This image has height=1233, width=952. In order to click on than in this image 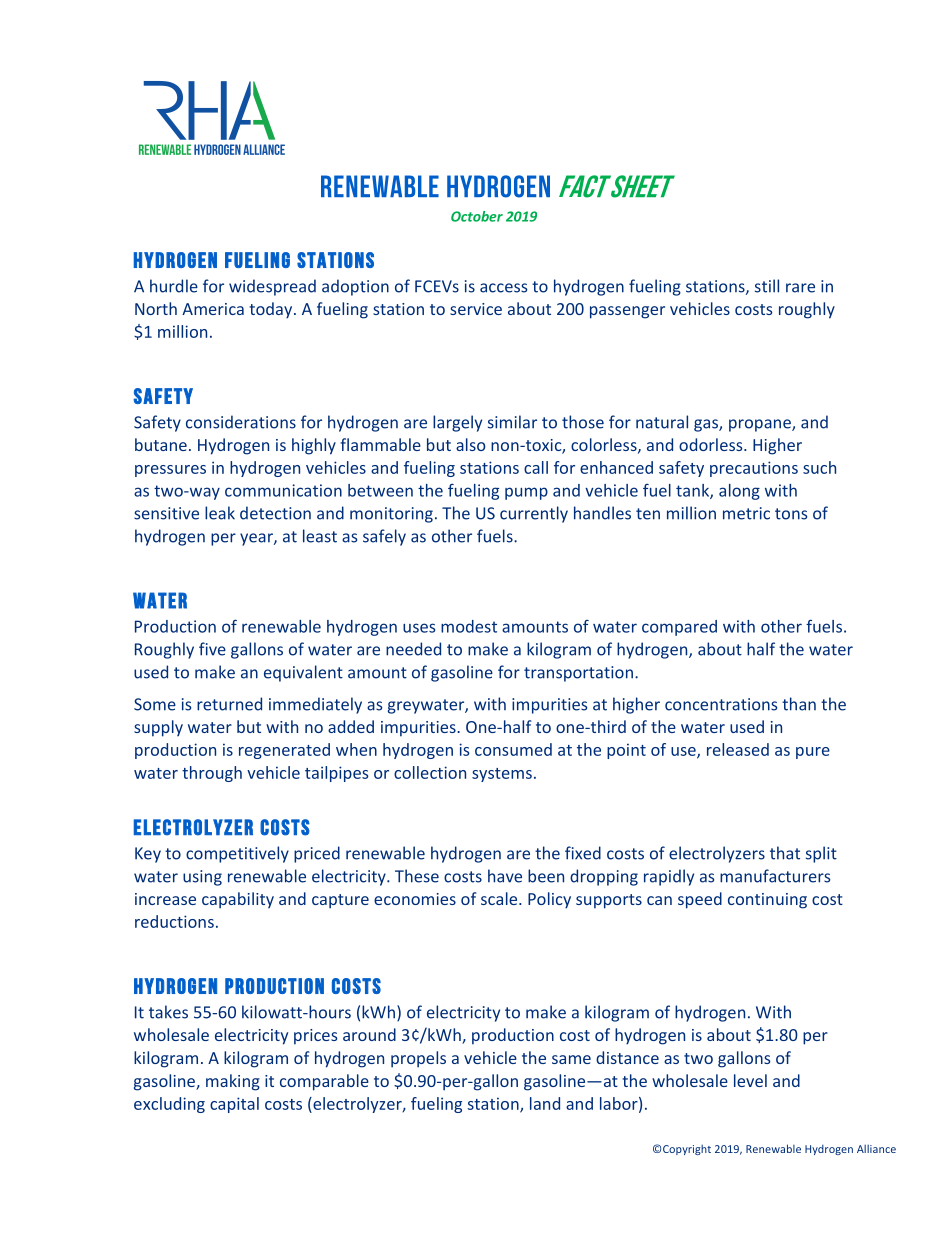, I will do `click(799, 704)`.
